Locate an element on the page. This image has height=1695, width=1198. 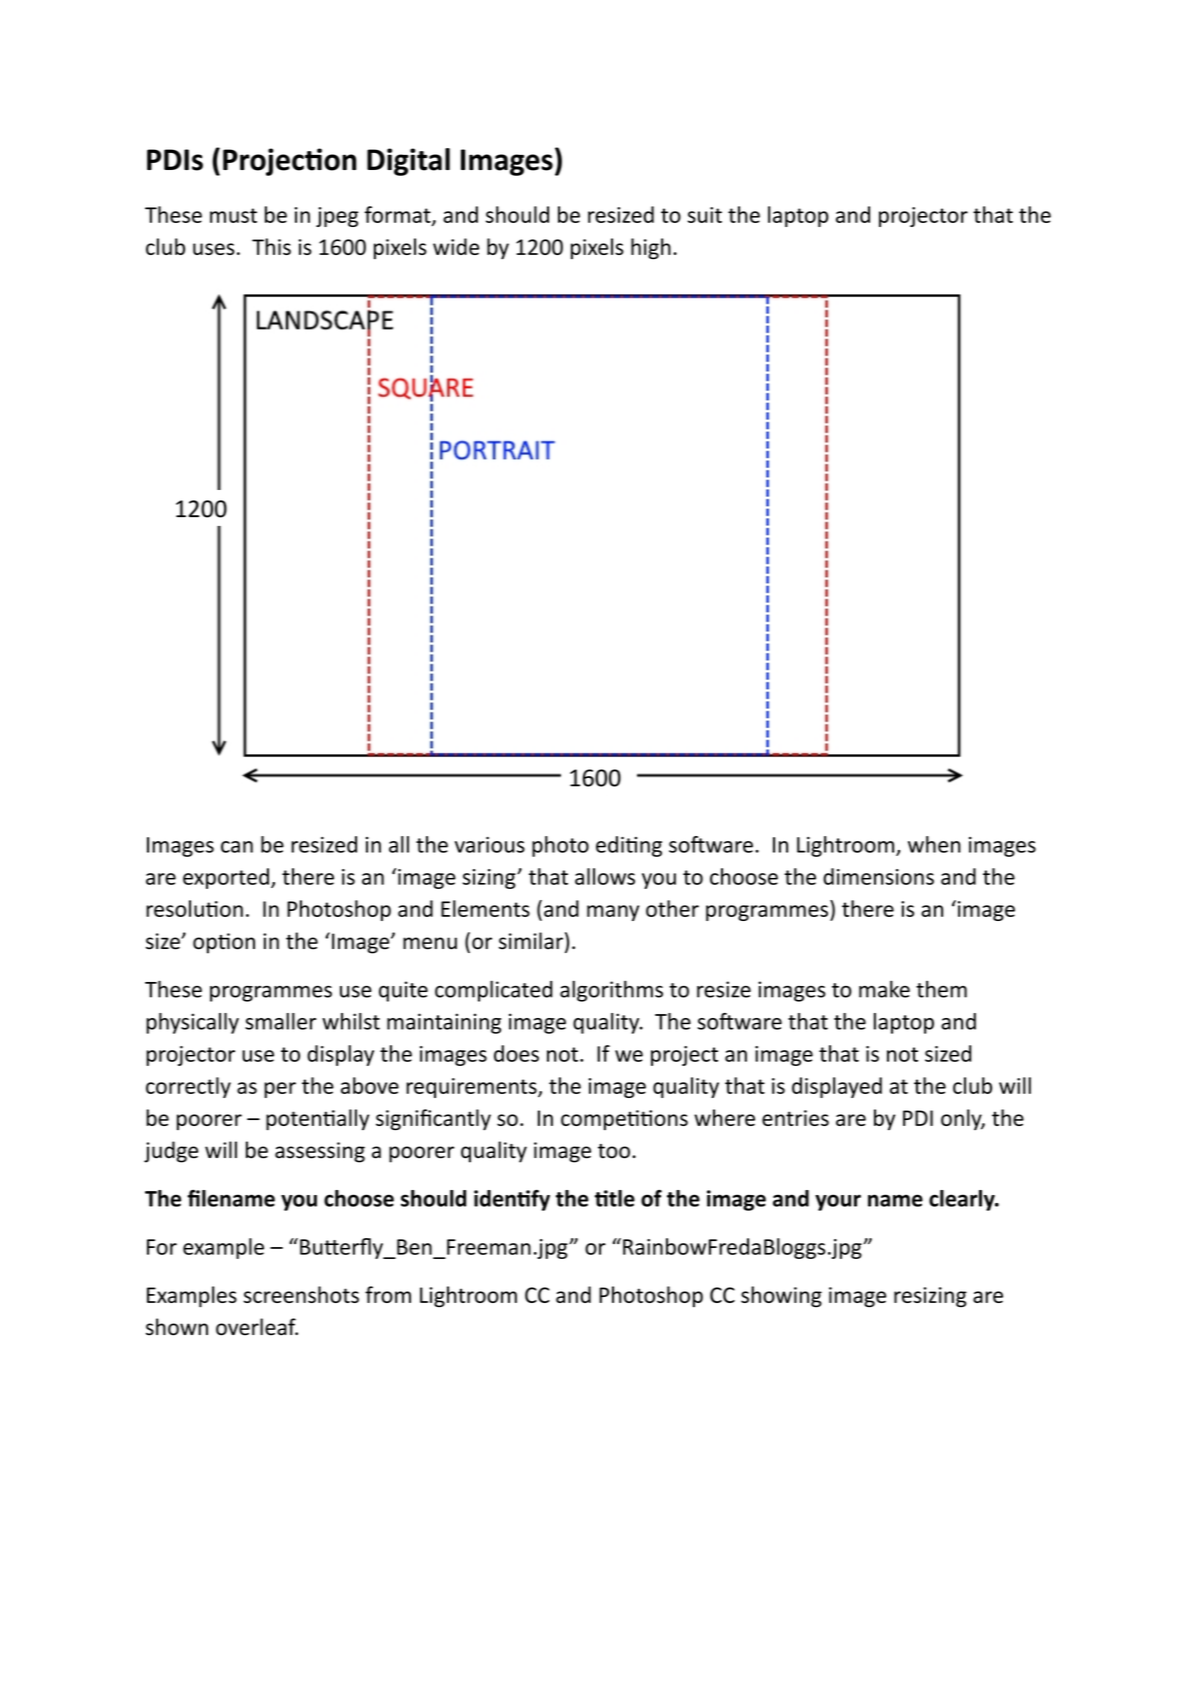
from is located at coordinates (388, 1294).
